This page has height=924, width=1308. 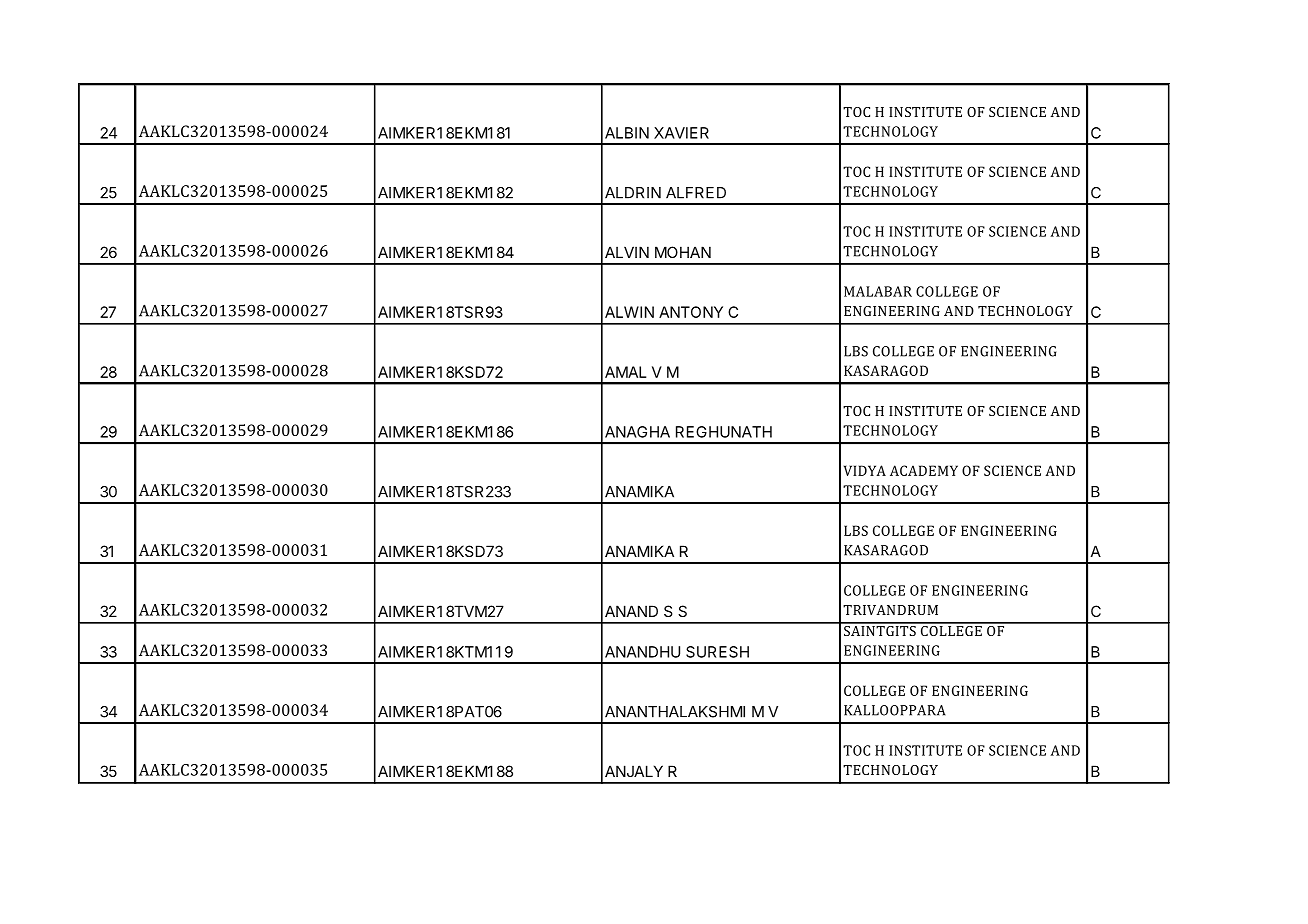 What do you see at coordinates (627, 133) in the page?
I see `ALBIN` at bounding box center [627, 133].
